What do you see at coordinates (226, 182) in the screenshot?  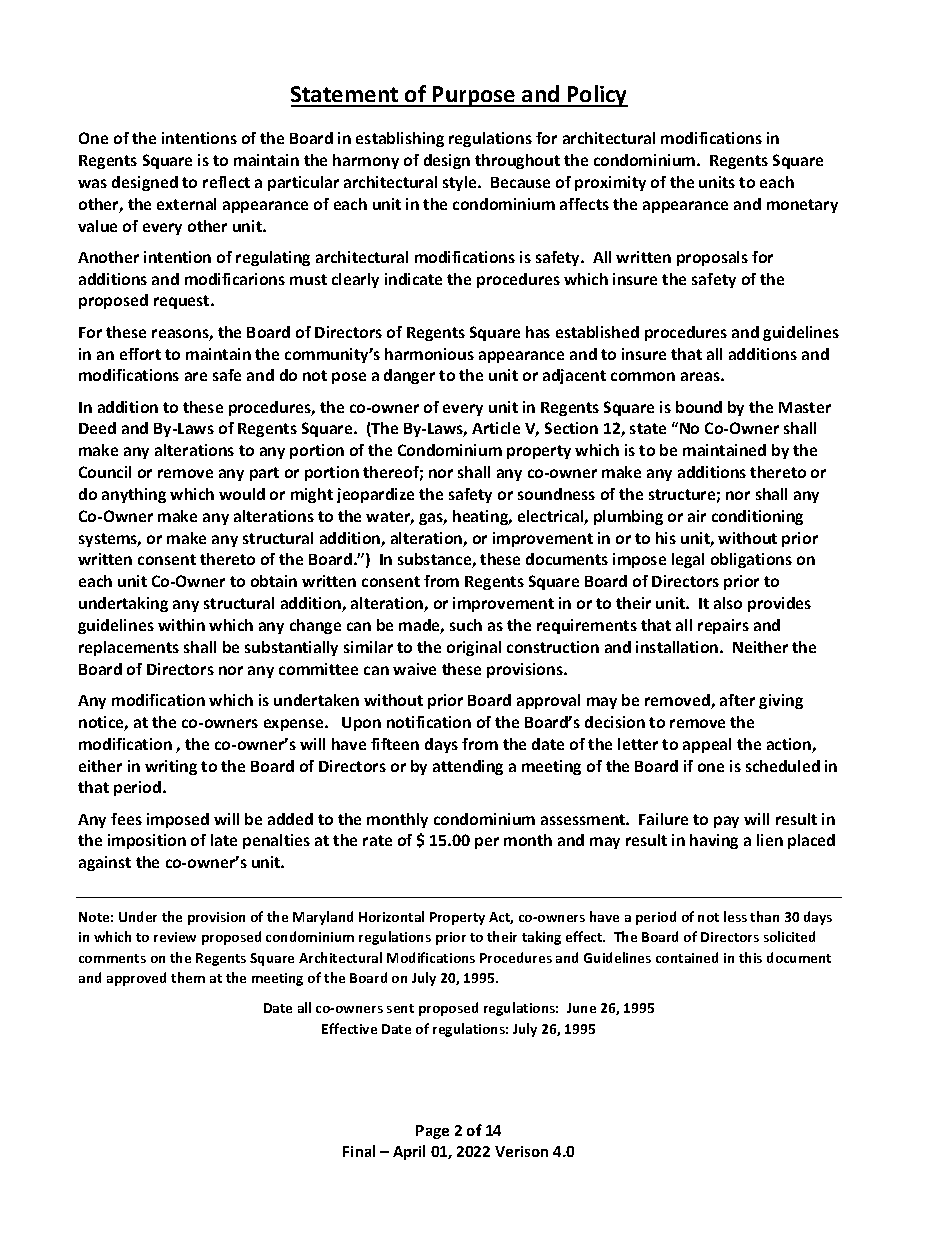 I see `reflect` at bounding box center [226, 182].
